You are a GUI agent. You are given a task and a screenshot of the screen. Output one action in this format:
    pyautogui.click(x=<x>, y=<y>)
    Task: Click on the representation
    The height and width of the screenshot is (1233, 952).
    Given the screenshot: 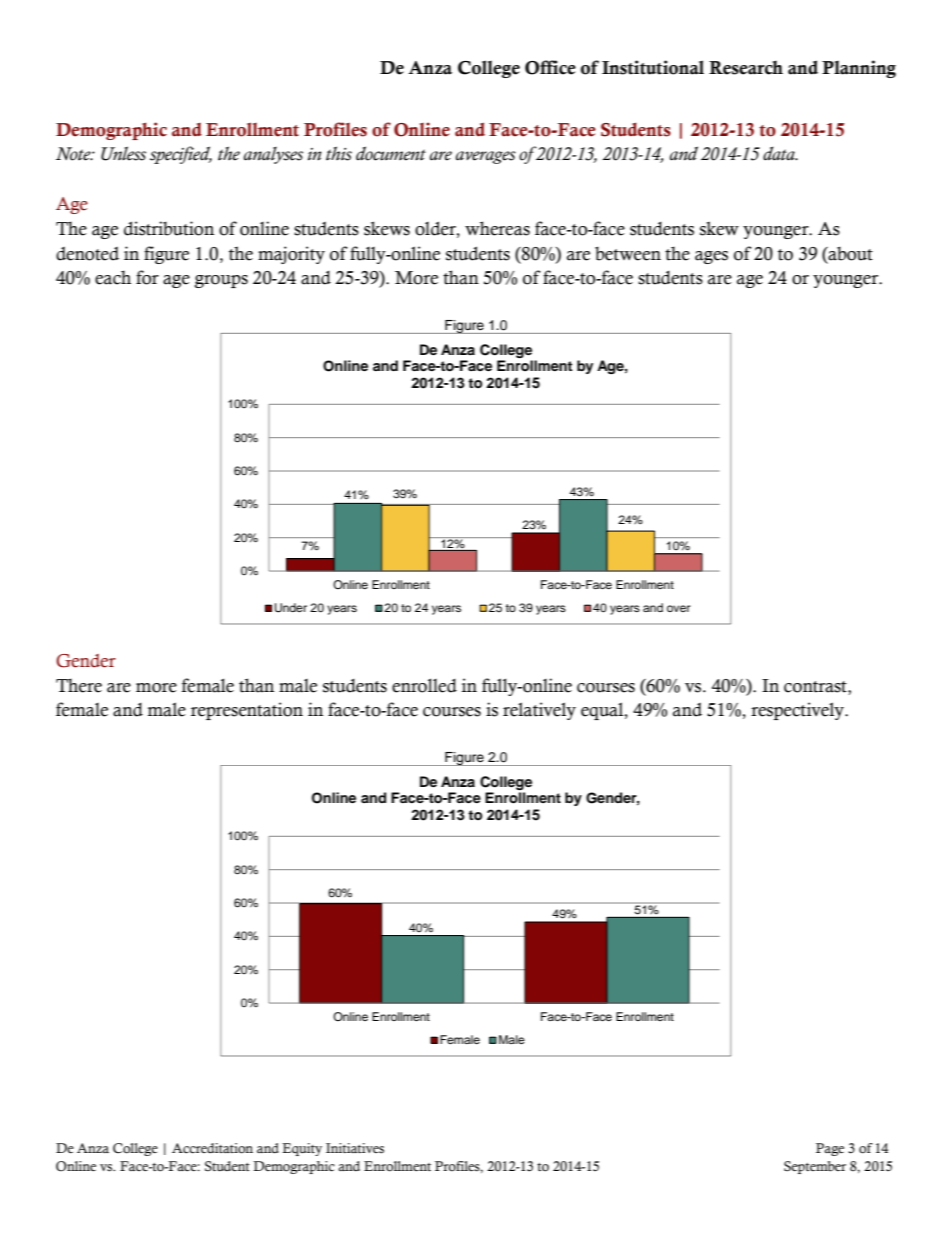 What is the action you would take?
    pyautogui.click(x=247, y=711)
